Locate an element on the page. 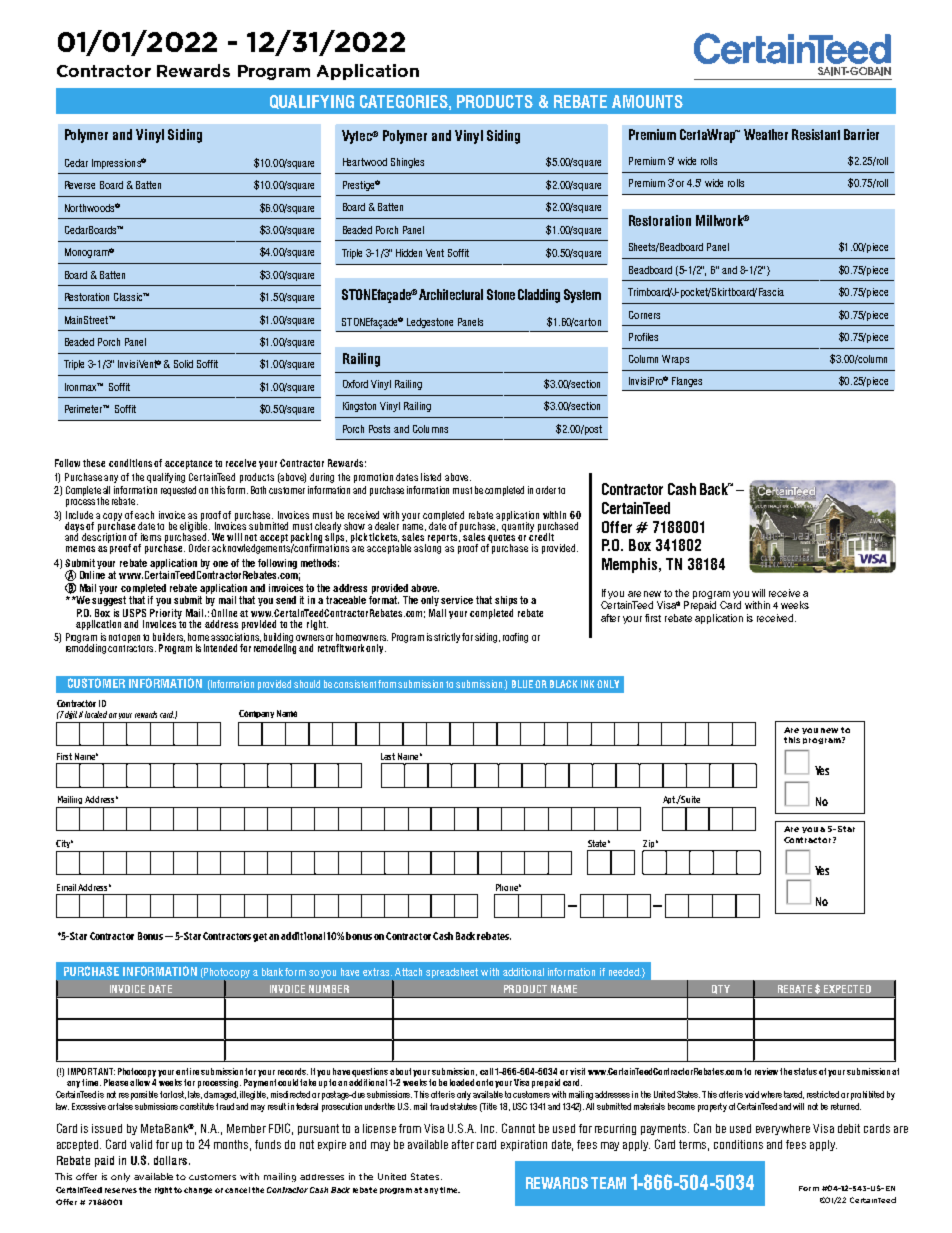 The image size is (952, 1233). Weather is located at coordinates (766, 134).
